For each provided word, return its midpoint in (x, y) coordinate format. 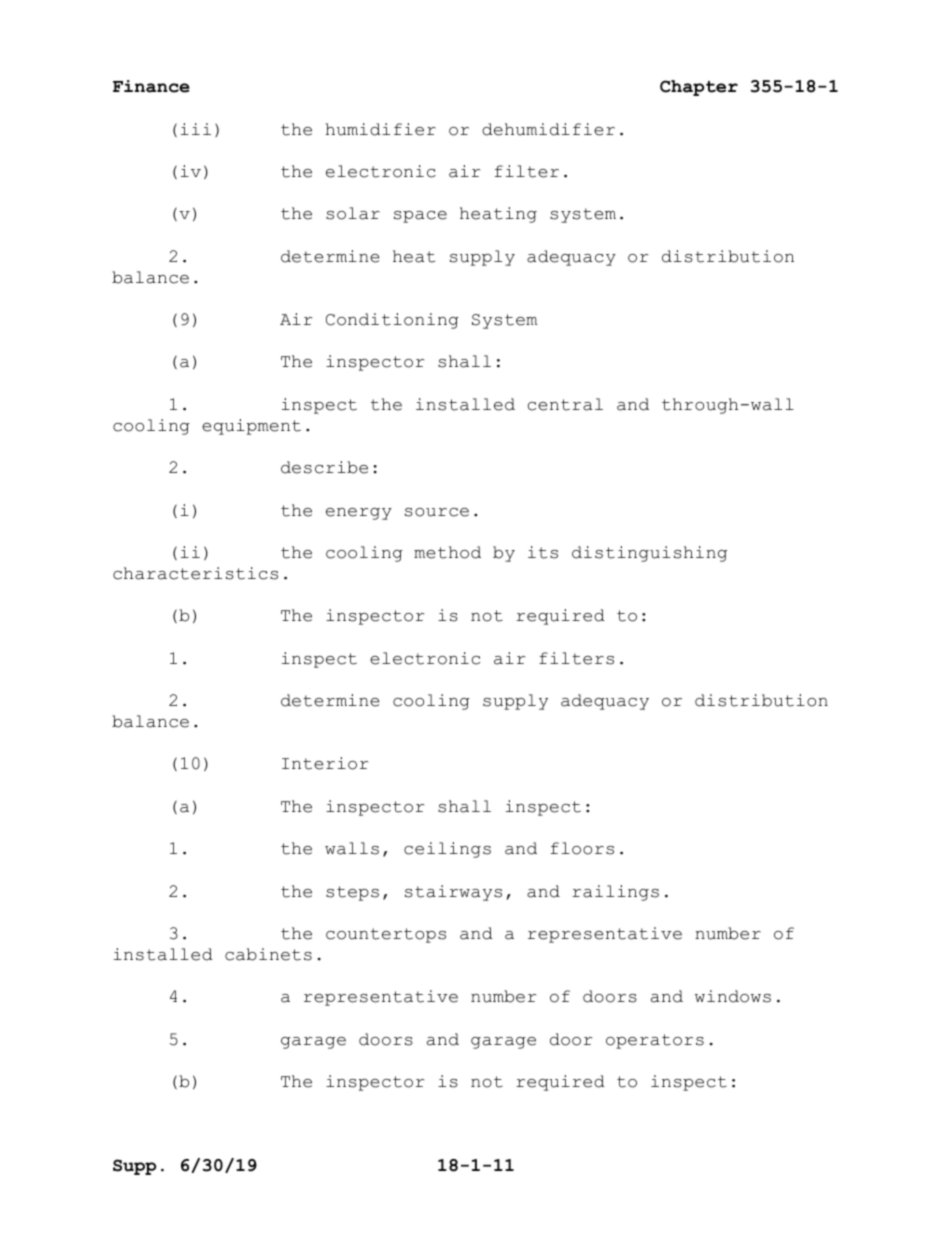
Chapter (699, 88)
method (447, 552)
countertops (386, 935)
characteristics (195, 573)
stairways (453, 893)
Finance (151, 86)
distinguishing (649, 554)
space (420, 217)
